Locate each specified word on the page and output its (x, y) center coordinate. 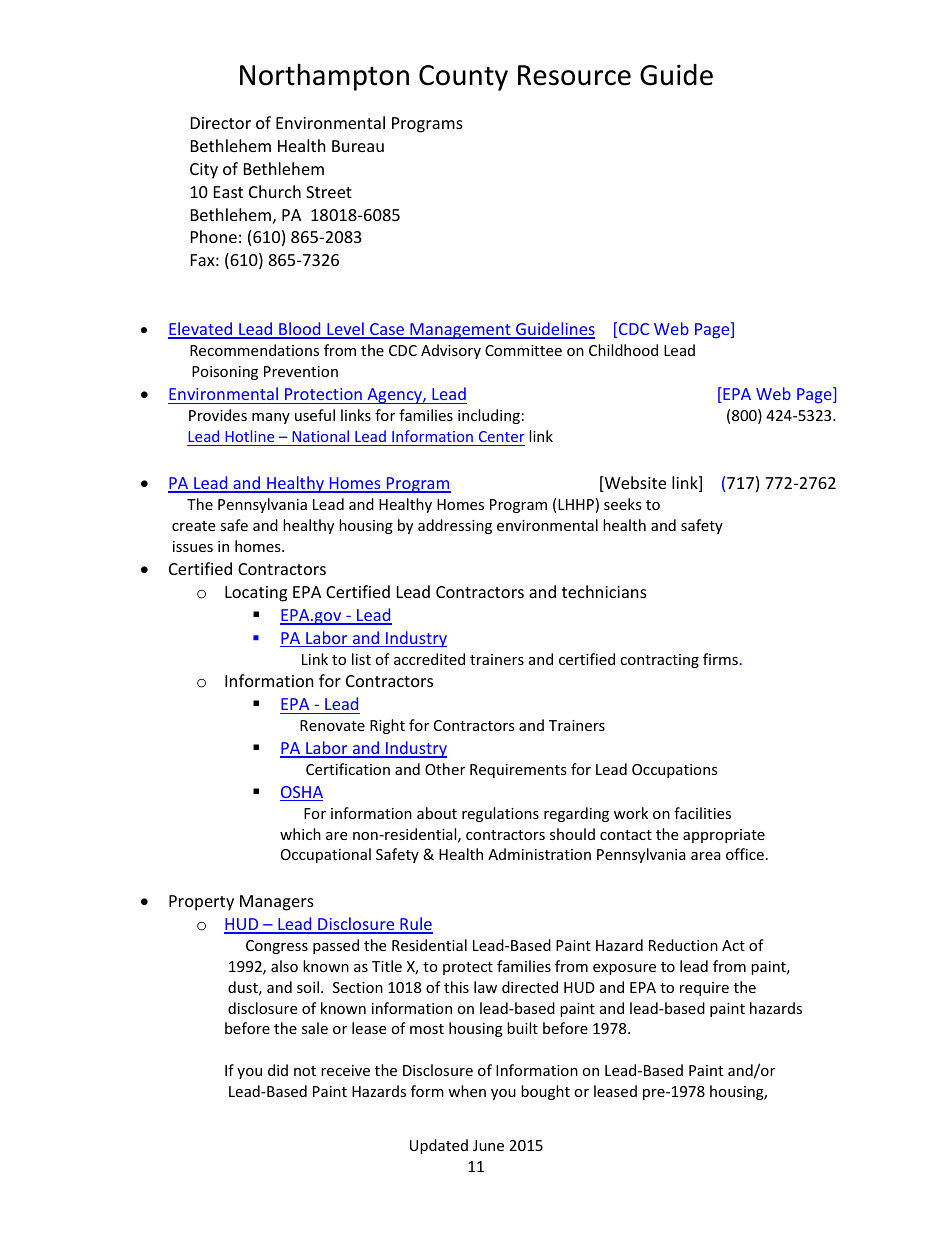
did (278, 1070)
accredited (429, 659)
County (463, 78)
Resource (574, 75)
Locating (256, 594)
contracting (659, 661)
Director (221, 123)
